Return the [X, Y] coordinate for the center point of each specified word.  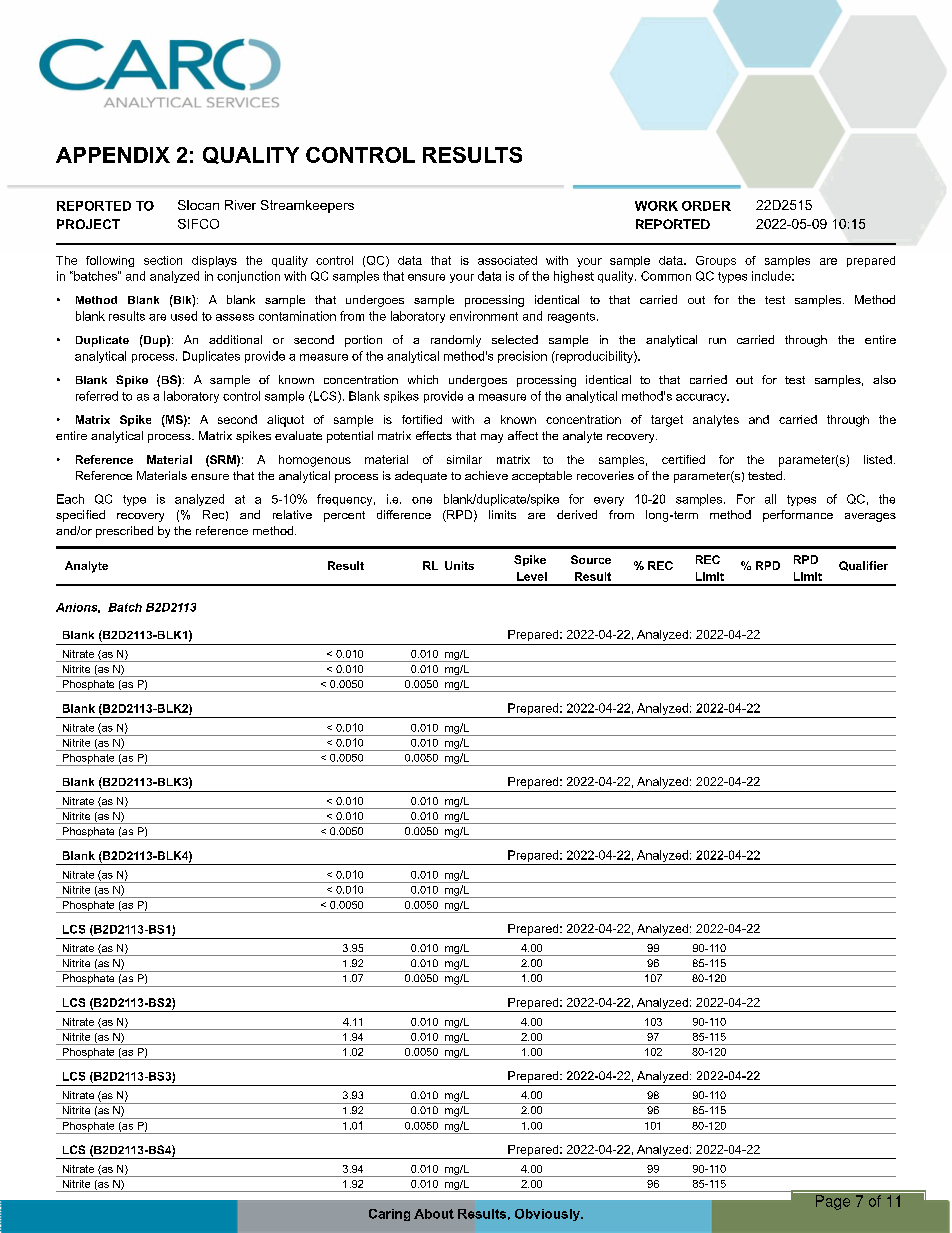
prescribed [124, 532]
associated [507, 260]
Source [591, 559]
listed [878, 459]
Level [532, 576]
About [434, 1214]
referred [97, 396]
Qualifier [863, 566]
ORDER [706, 206]
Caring [389, 1215]
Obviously [548, 1215]
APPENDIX [113, 155]
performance [798, 516]
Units [459, 565]
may [492, 438]
